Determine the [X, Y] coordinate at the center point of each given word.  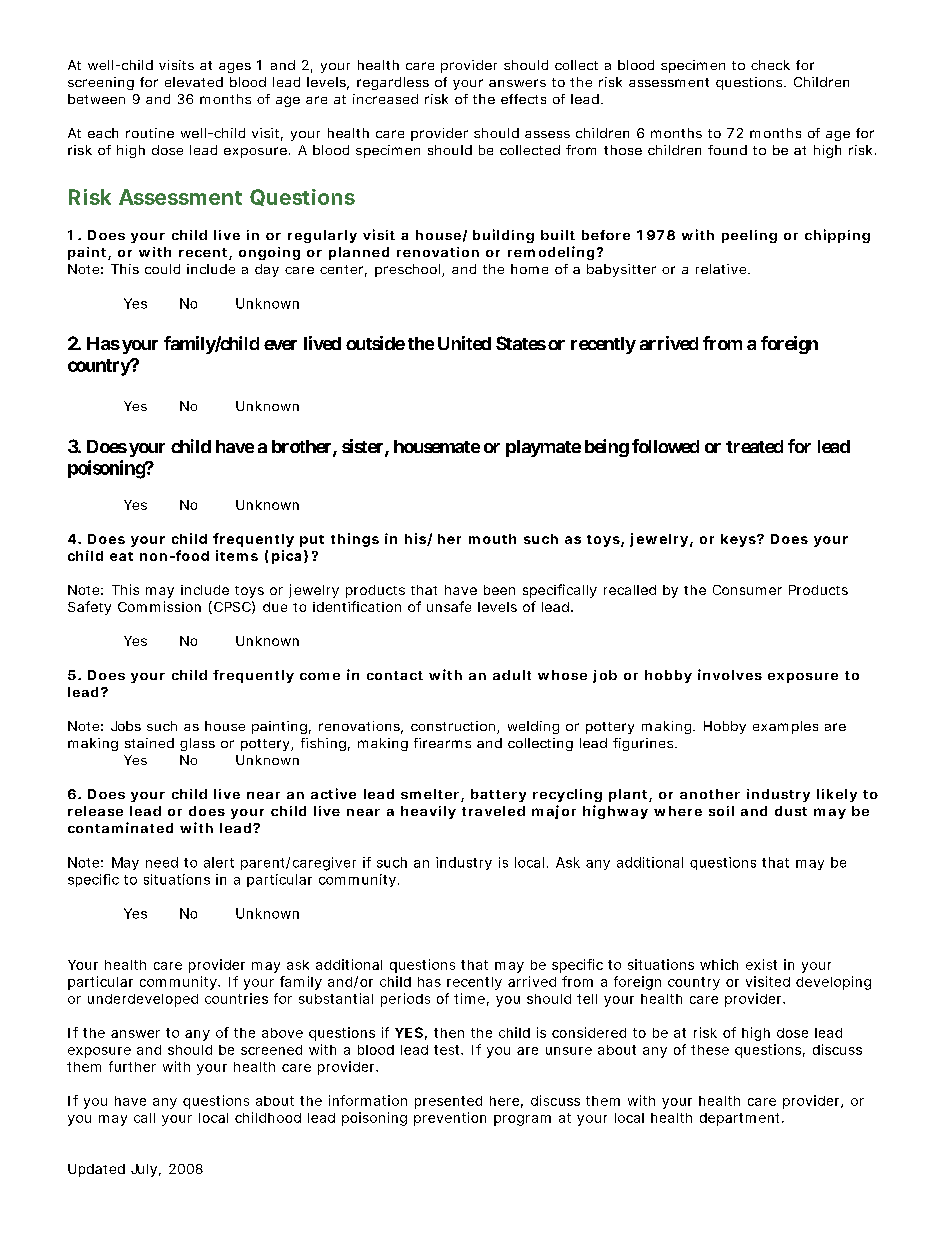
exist [761, 964]
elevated [194, 82]
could [162, 269]
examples [785, 727]
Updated [96, 1170]
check [770, 65]
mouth [492, 539]
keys [739, 540]
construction [454, 727]
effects [523, 99]
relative [722, 269]
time [469, 998]
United [464, 343]
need [162, 862]
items [237, 555]
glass [197, 744]
